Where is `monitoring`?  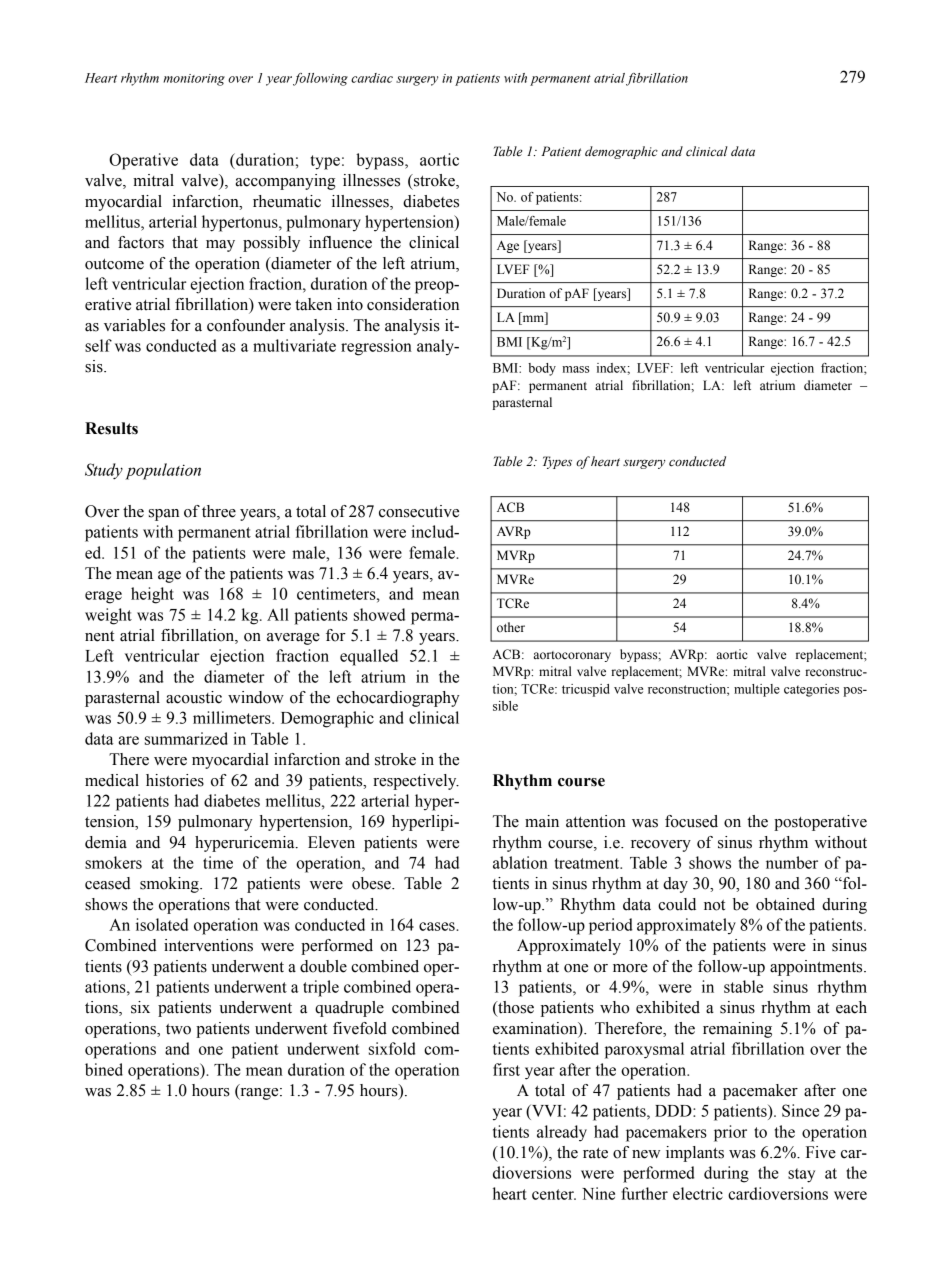 monitoring is located at coordinates (194, 80).
